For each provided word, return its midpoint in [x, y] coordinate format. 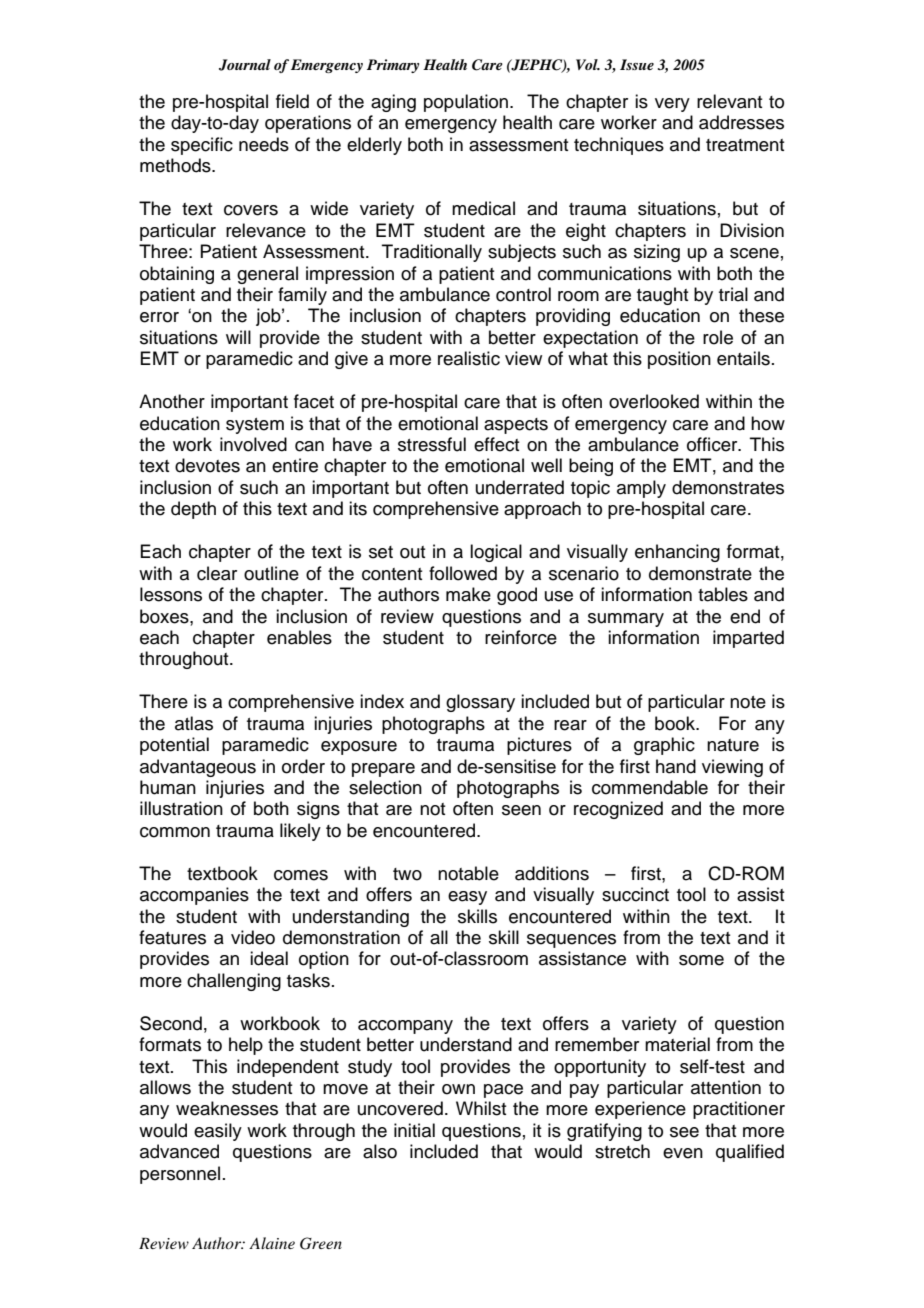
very [672, 105]
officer [713, 444]
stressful [432, 444]
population [466, 103]
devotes [207, 465]
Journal [245, 65]
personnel [180, 1175]
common [175, 832]
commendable [650, 787]
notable [468, 873]
